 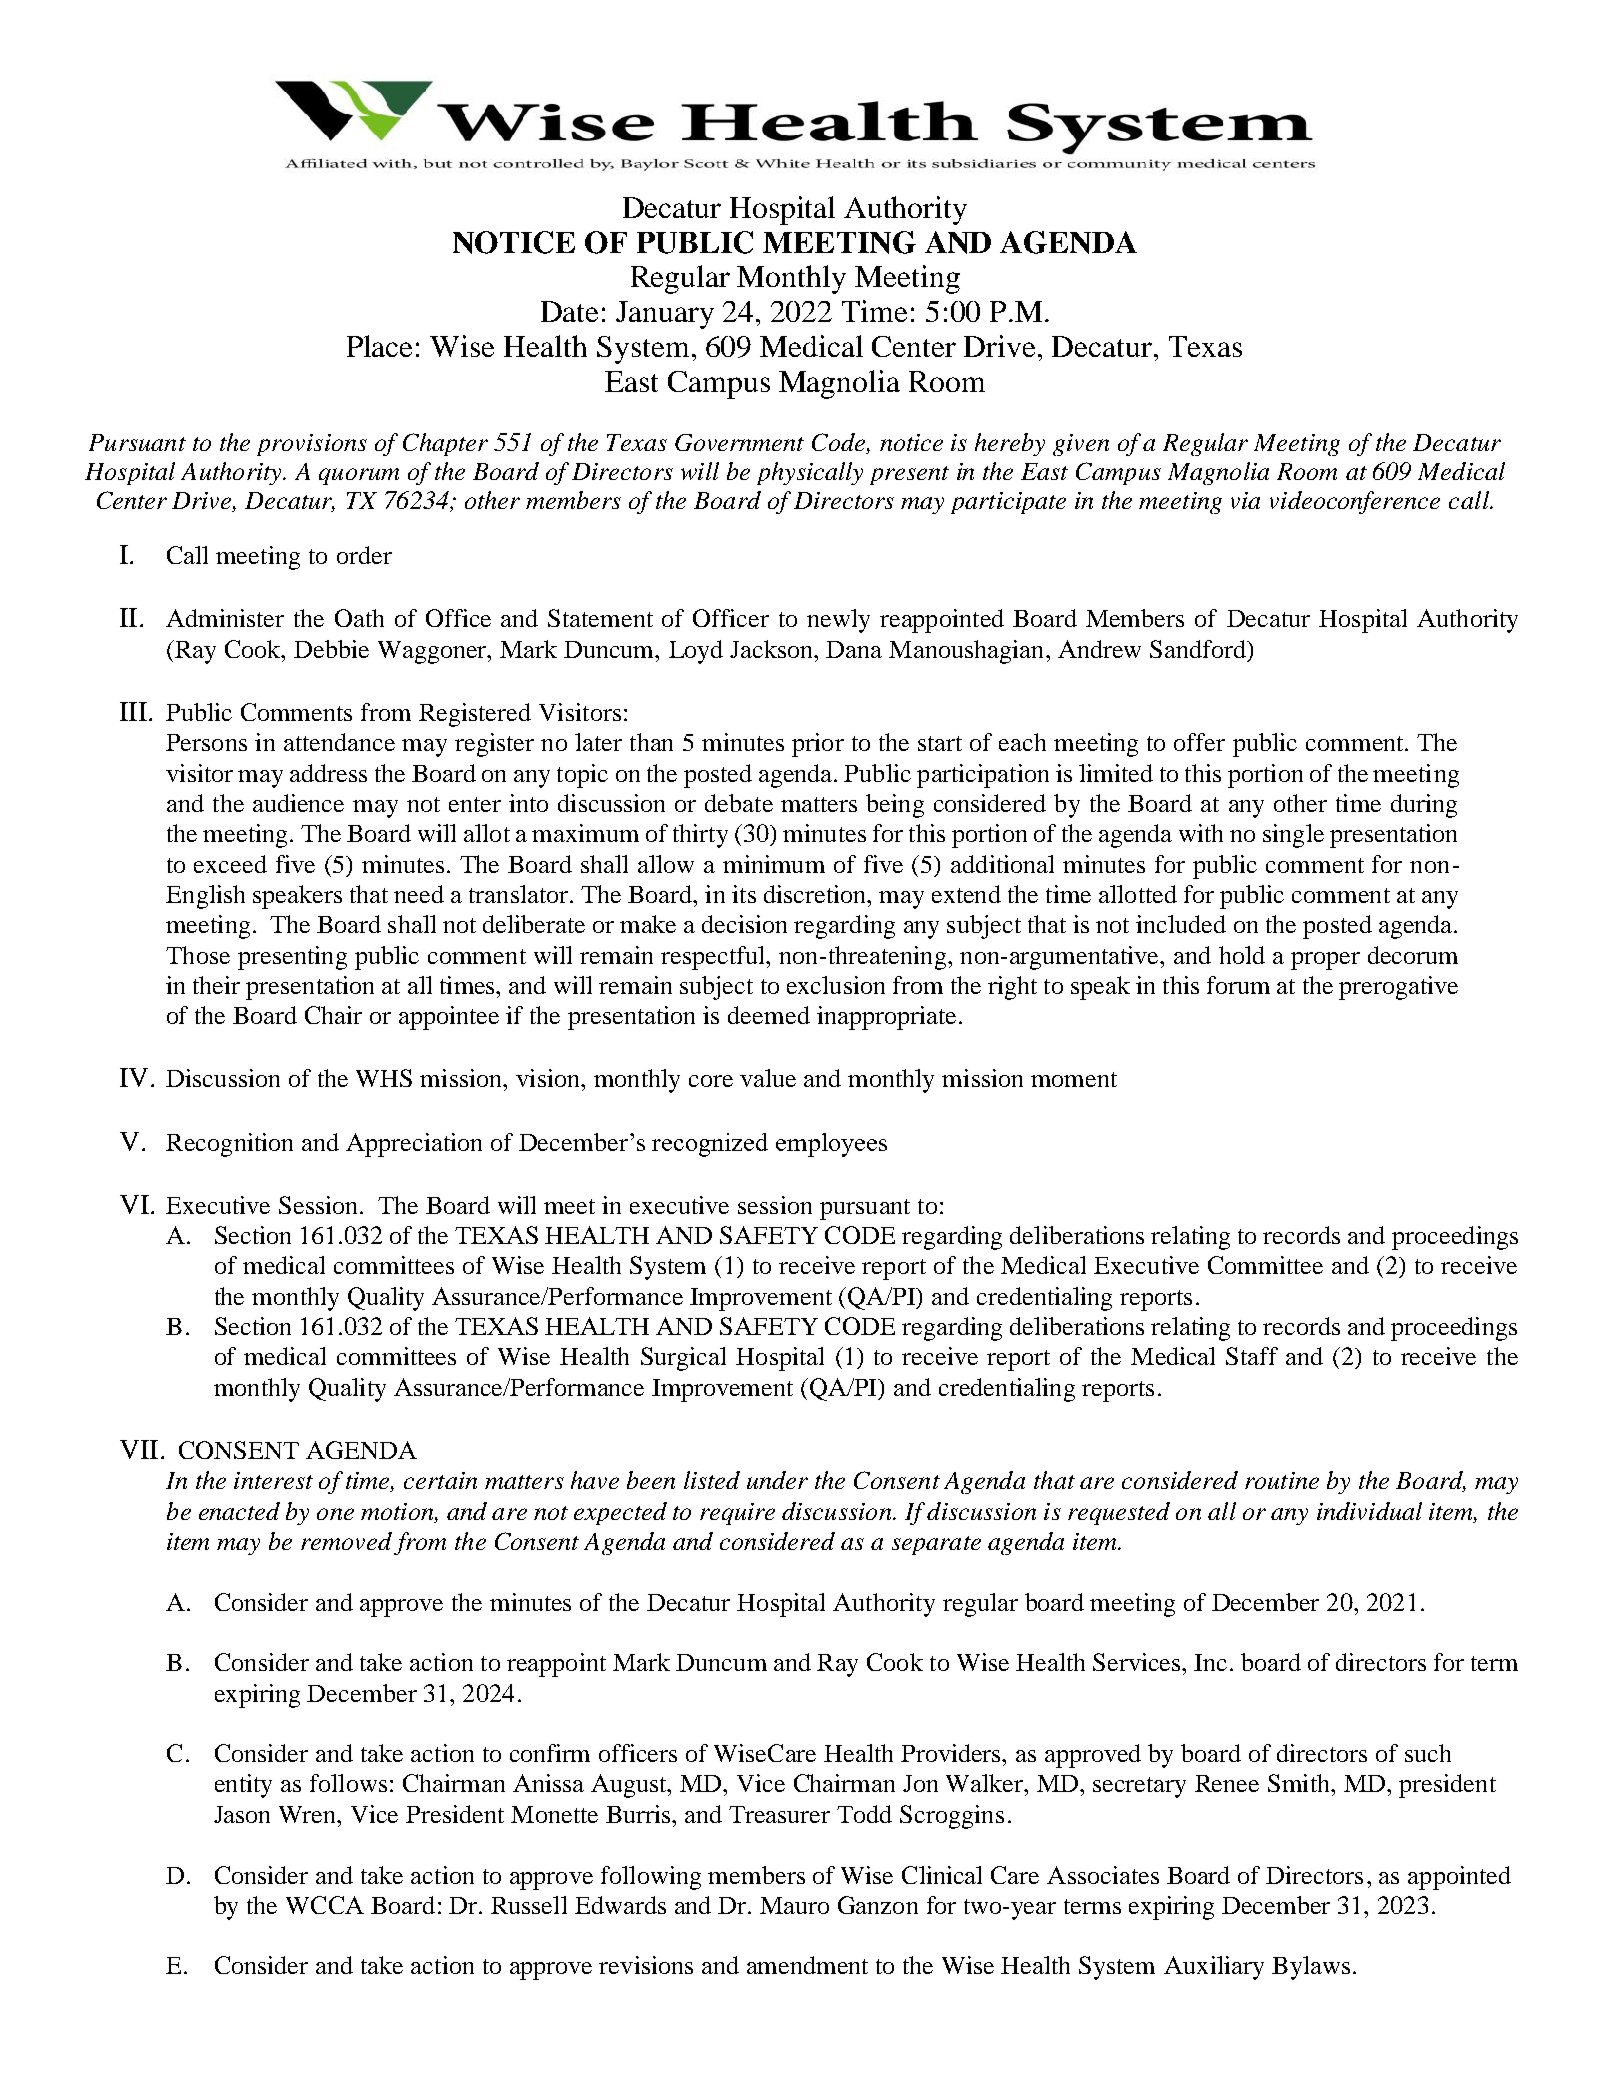 What do you see at coordinates (309, 1814) in the document?
I see `Wren` at bounding box center [309, 1814].
